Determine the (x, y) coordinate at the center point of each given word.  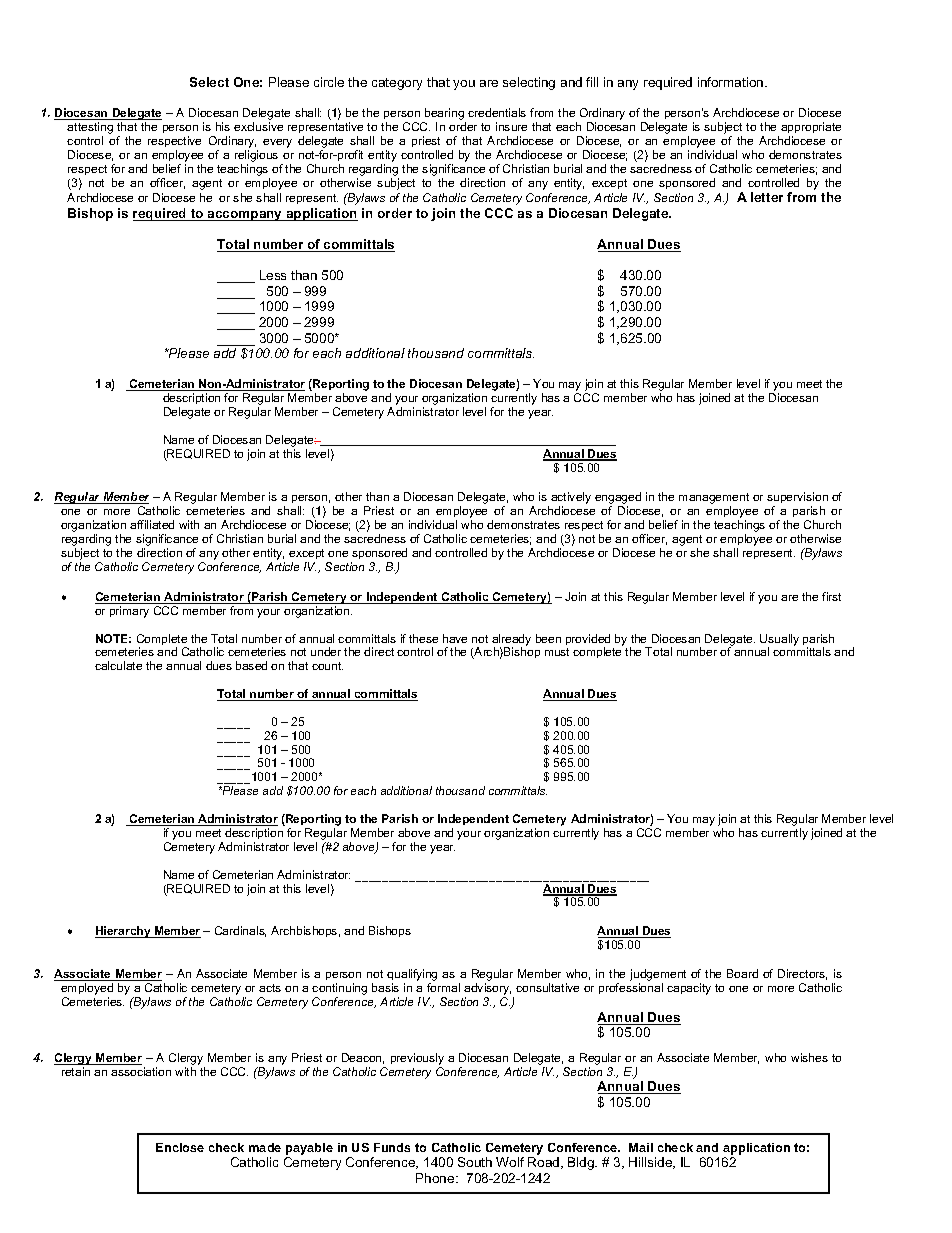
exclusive (258, 126)
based (251, 665)
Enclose (180, 1147)
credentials (497, 112)
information (732, 82)
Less (273, 275)
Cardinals (240, 931)
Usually (779, 641)
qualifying (412, 976)
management (714, 500)
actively (571, 499)
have (455, 638)
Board (742, 973)
